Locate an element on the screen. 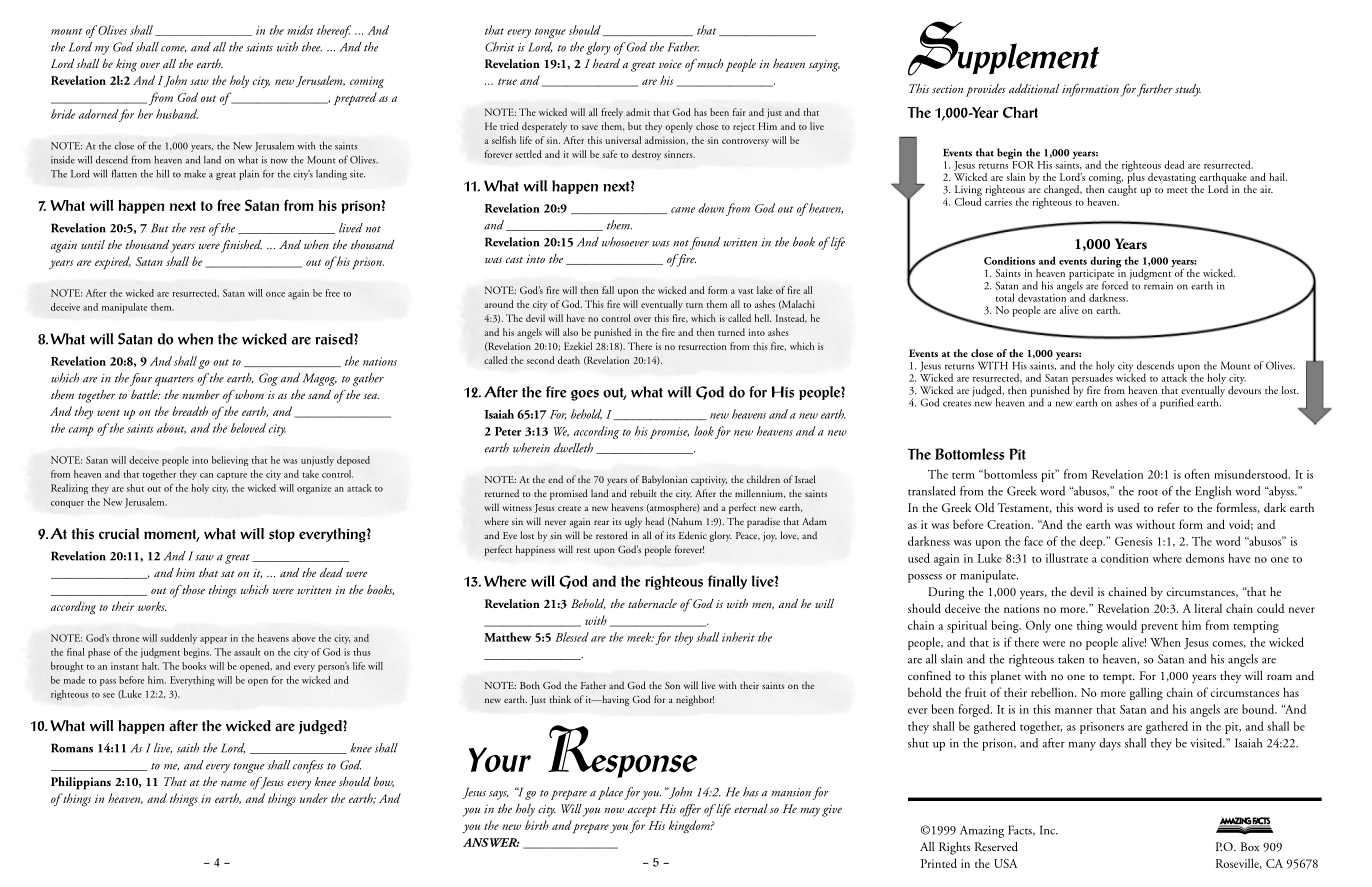  voice is located at coordinates (670, 64).
